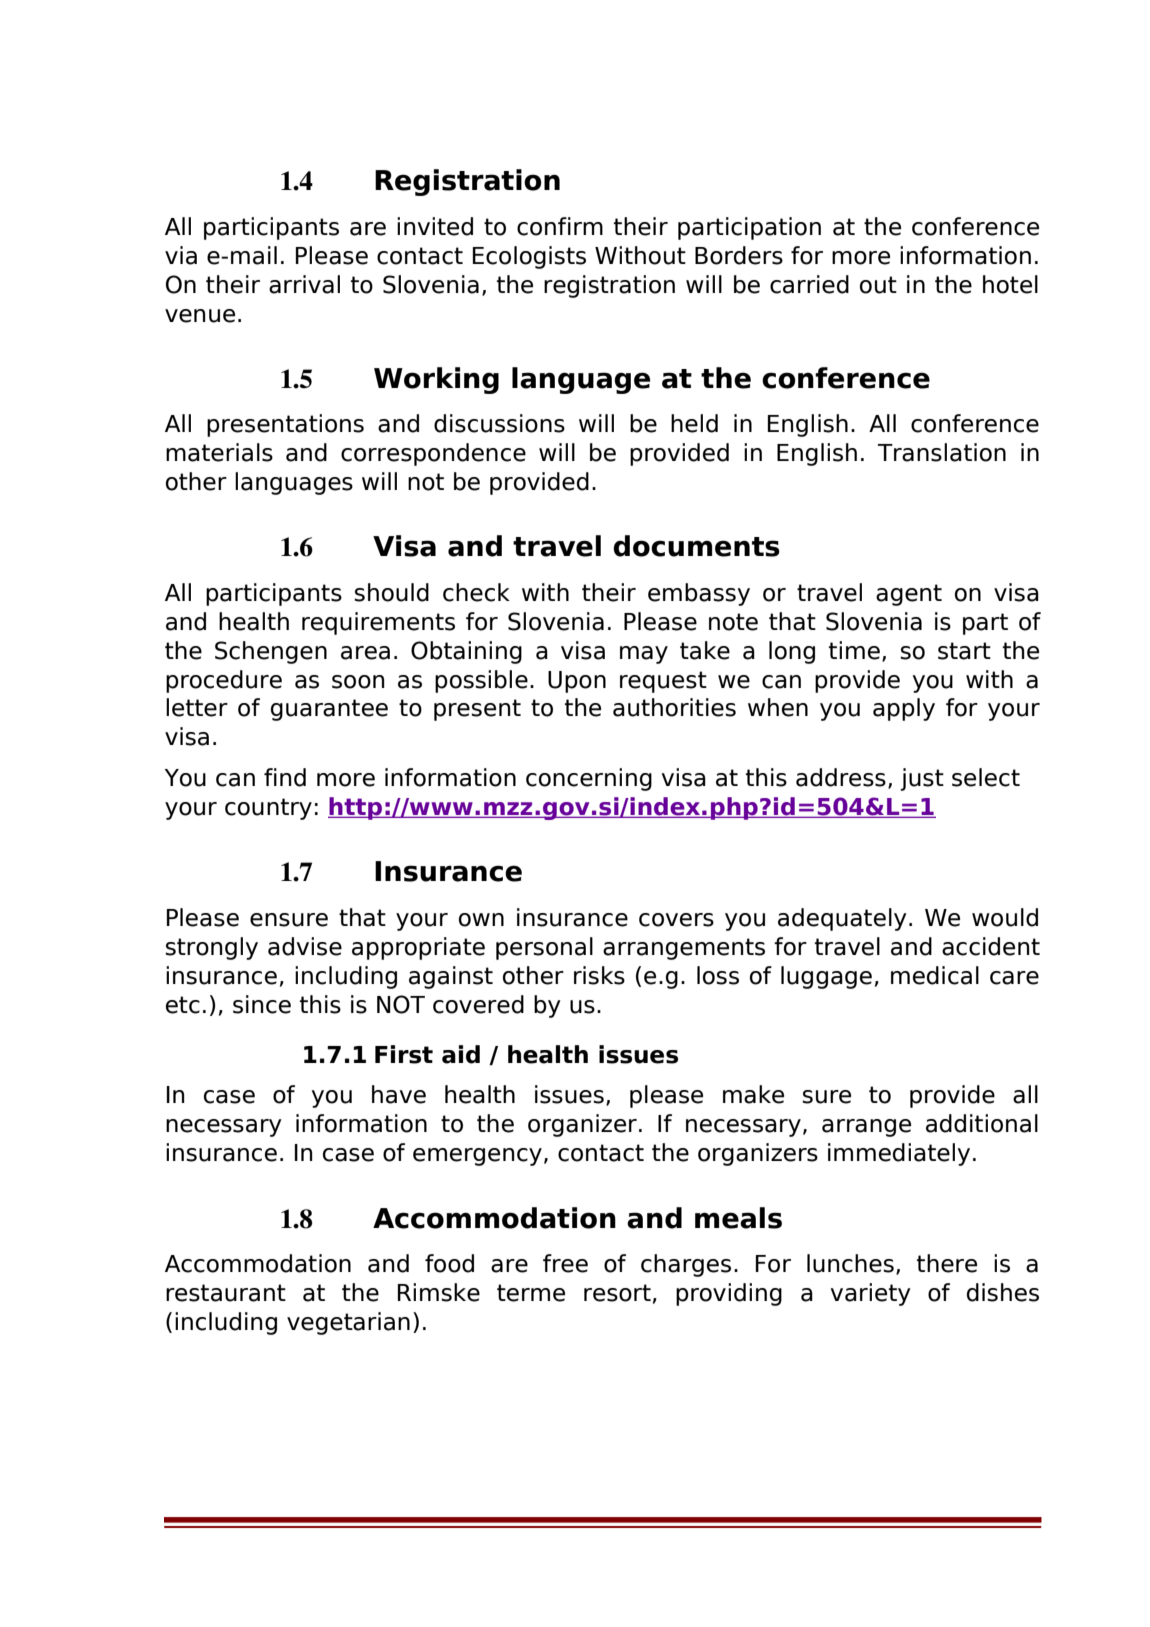  What do you see at coordinates (617, 1293) in the screenshot?
I see `resort` at bounding box center [617, 1293].
